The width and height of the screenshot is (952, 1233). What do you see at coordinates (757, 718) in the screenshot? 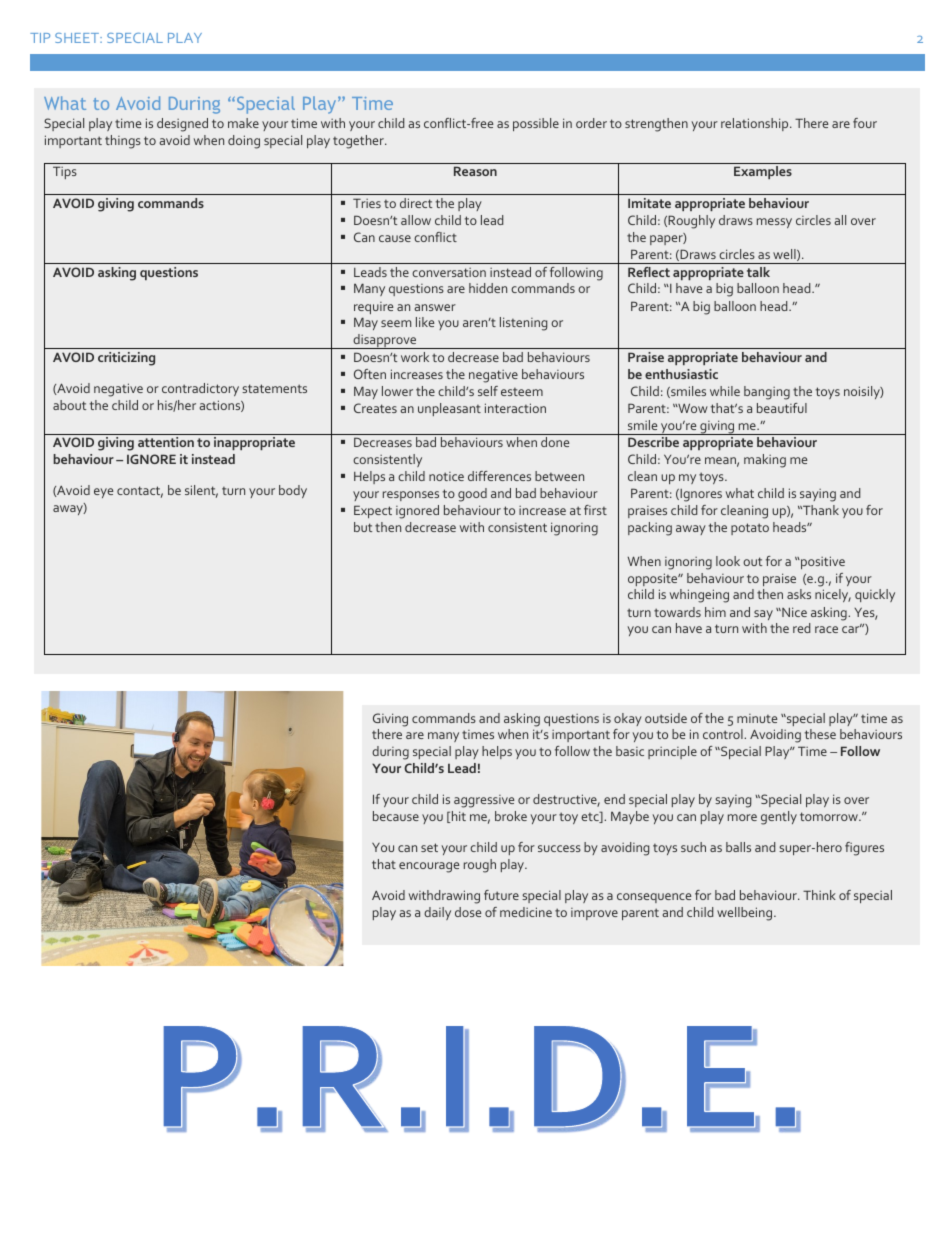
I see `minute` at bounding box center [757, 718].
